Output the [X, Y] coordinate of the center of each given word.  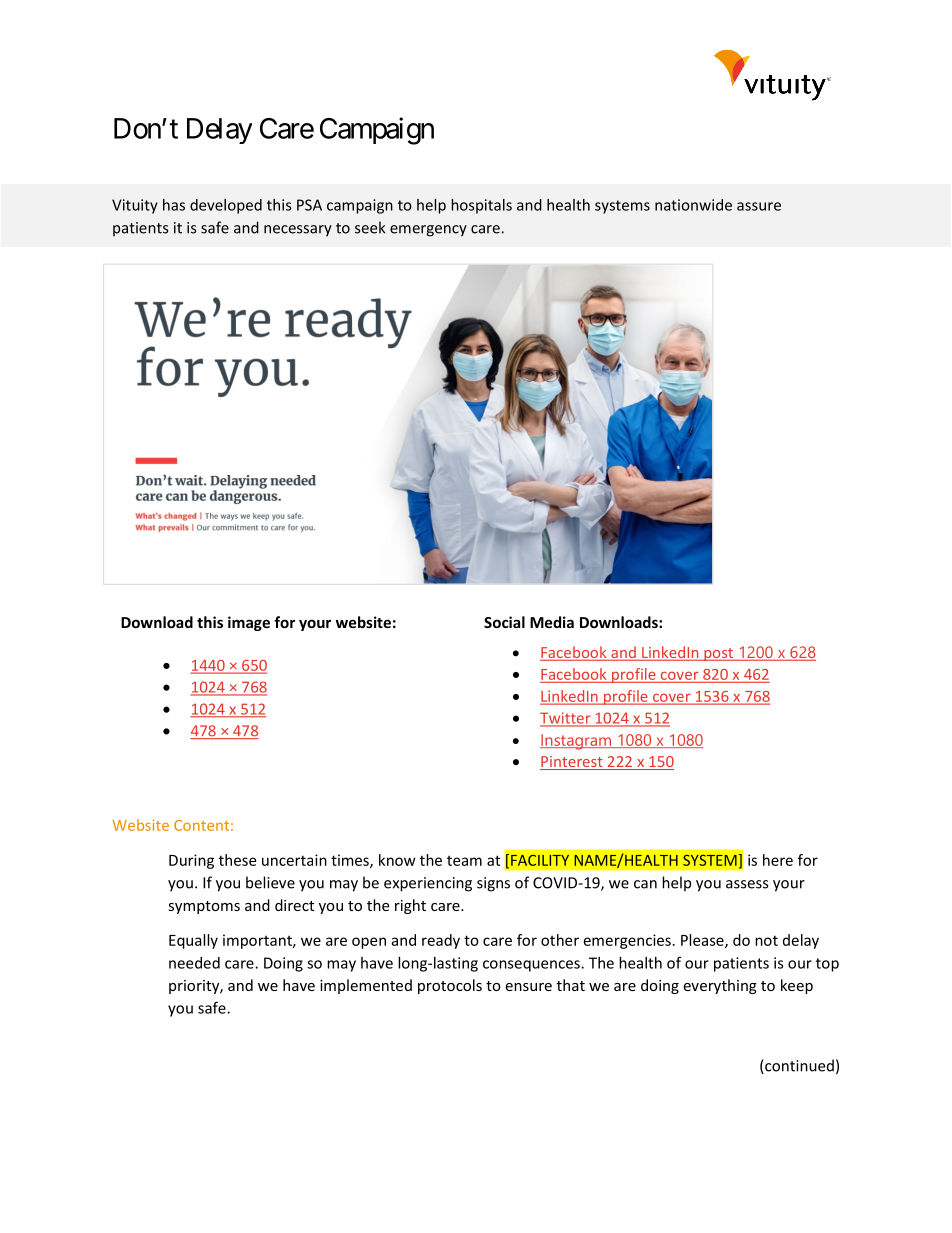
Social [504, 622]
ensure [528, 987]
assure [759, 206]
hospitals [481, 206]
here [778, 860]
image [249, 623]
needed [194, 963]
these [237, 860]
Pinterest [572, 763]
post [718, 654]
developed [226, 206]
